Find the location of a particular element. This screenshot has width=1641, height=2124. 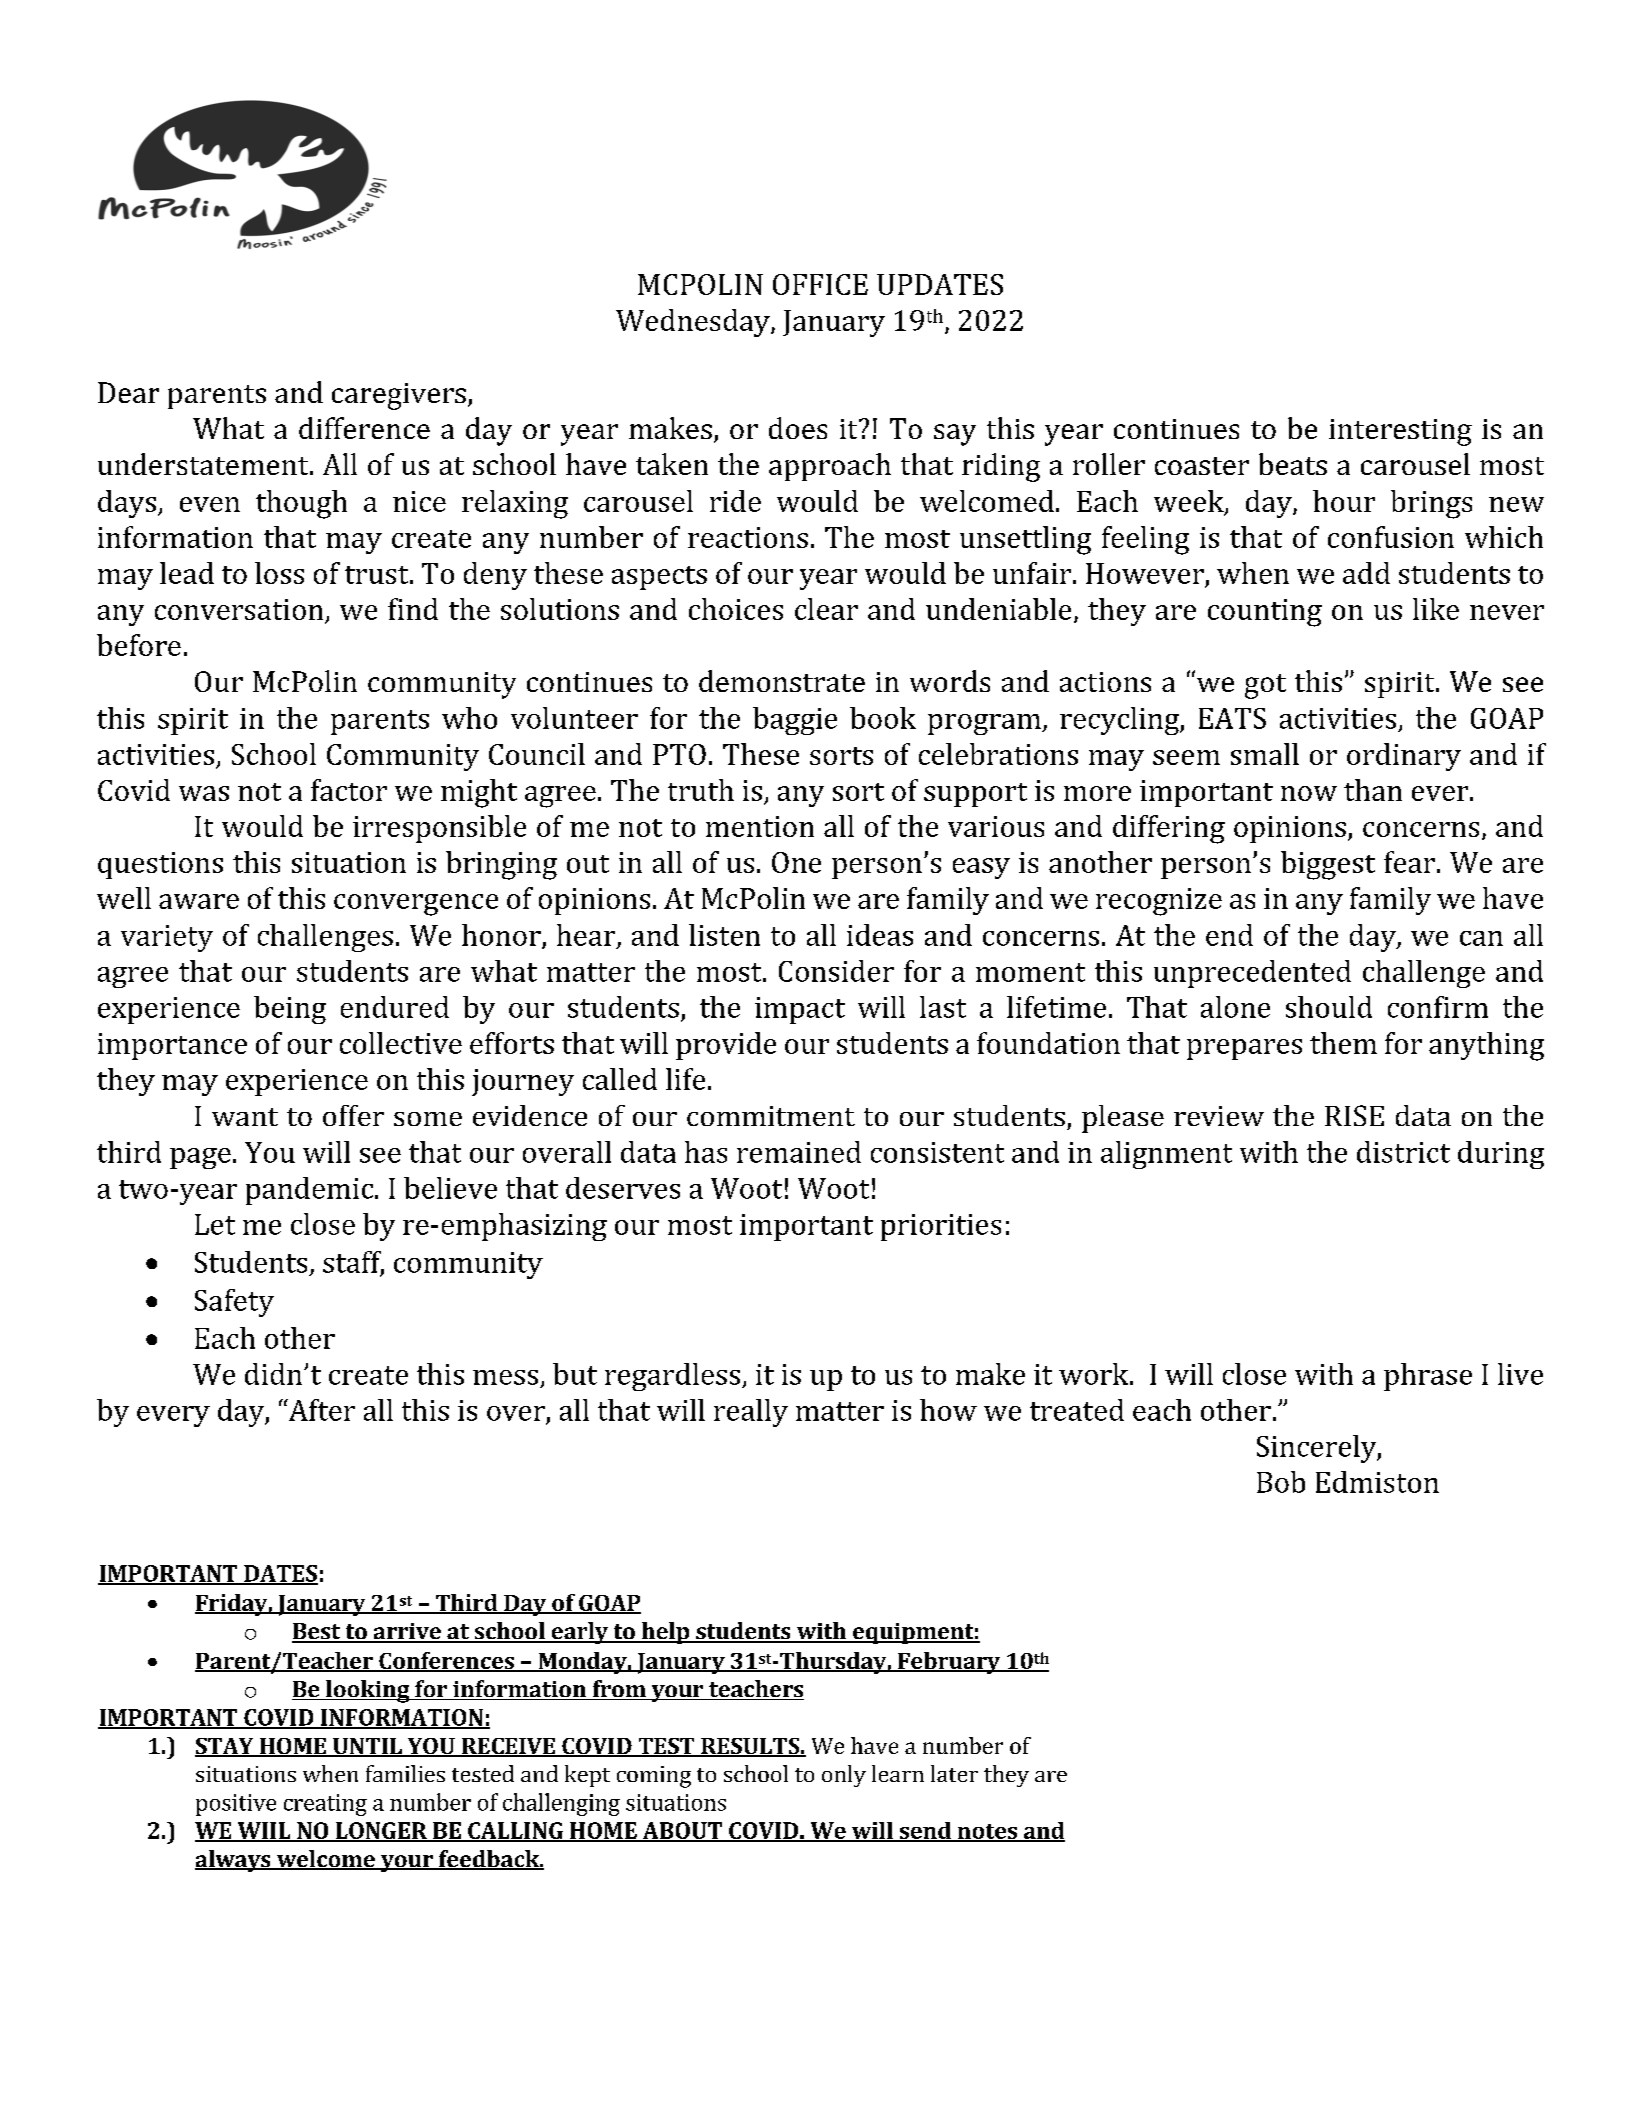

OFFICE is located at coordinates (820, 284).
